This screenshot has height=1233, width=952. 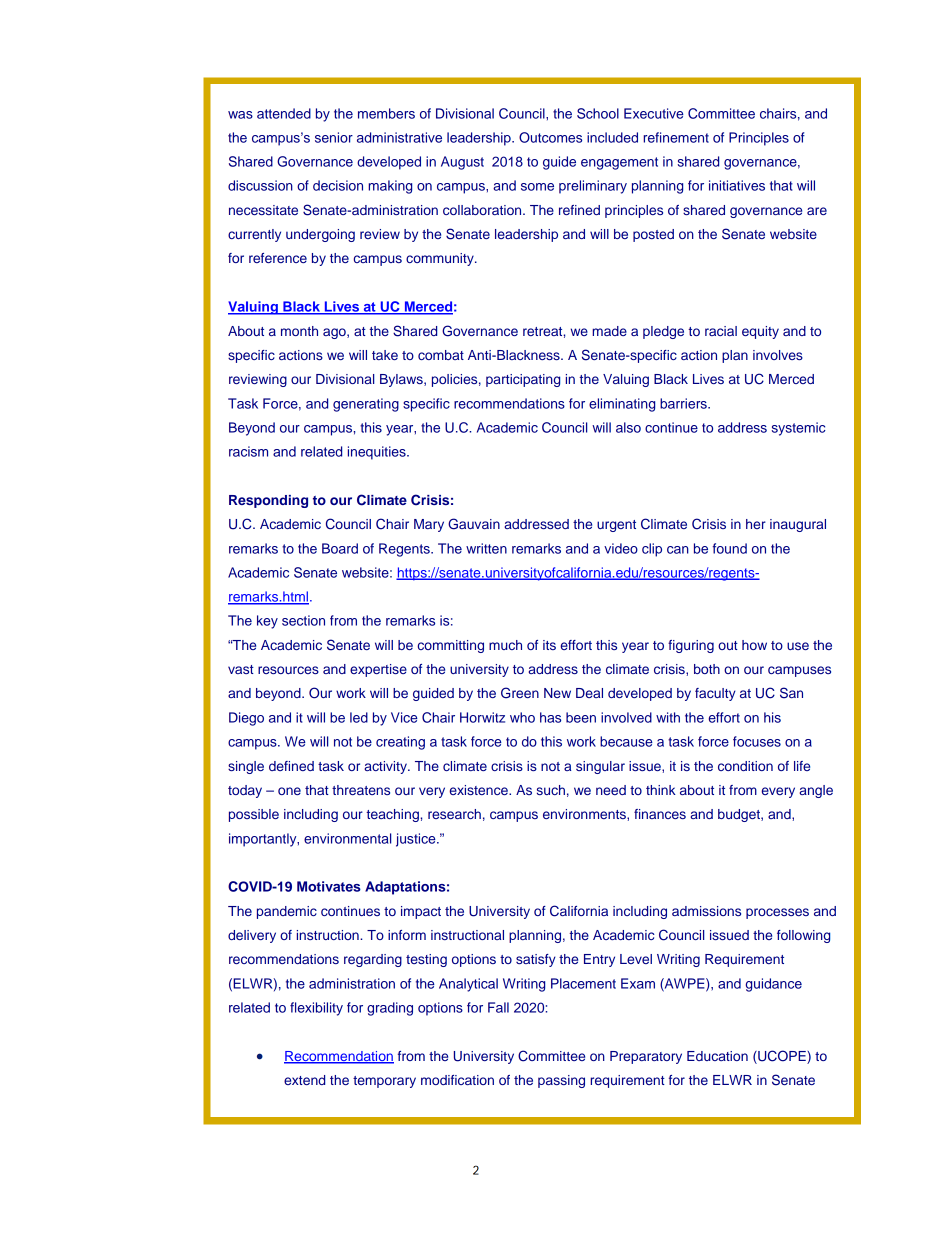 What do you see at coordinates (291, 766) in the screenshot?
I see `defined` at bounding box center [291, 766].
